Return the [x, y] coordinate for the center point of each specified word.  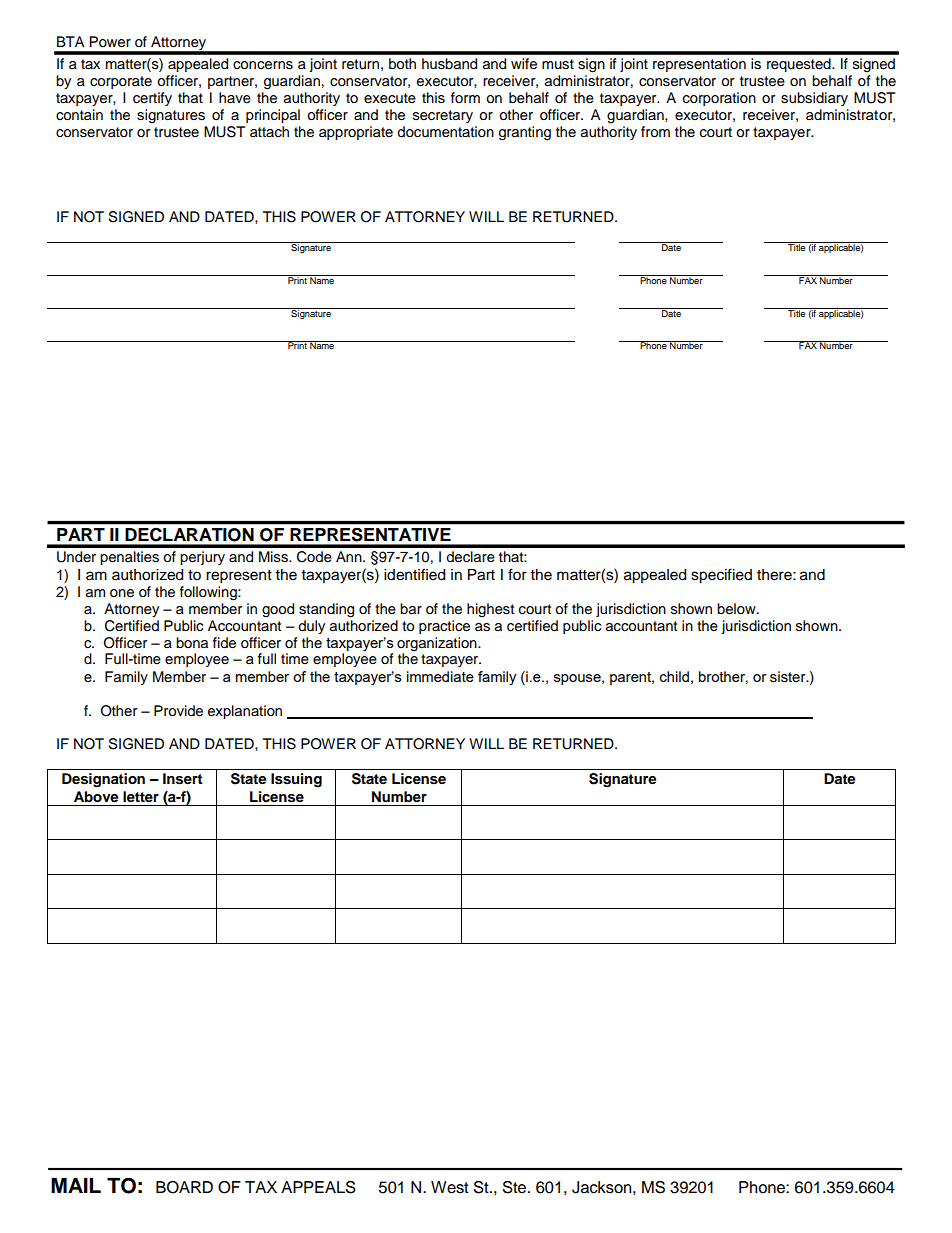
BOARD [184, 1187]
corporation [719, 99]
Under [76, 557]
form [465, 97]
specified [721, 576]
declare [470, 557]
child [674, 676]
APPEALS [318, 1187]
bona [192, 643]
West [450, 1187]
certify [152, 99]
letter [141, 796]
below [737, 609]
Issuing [296, 780]
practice [444, 627]
